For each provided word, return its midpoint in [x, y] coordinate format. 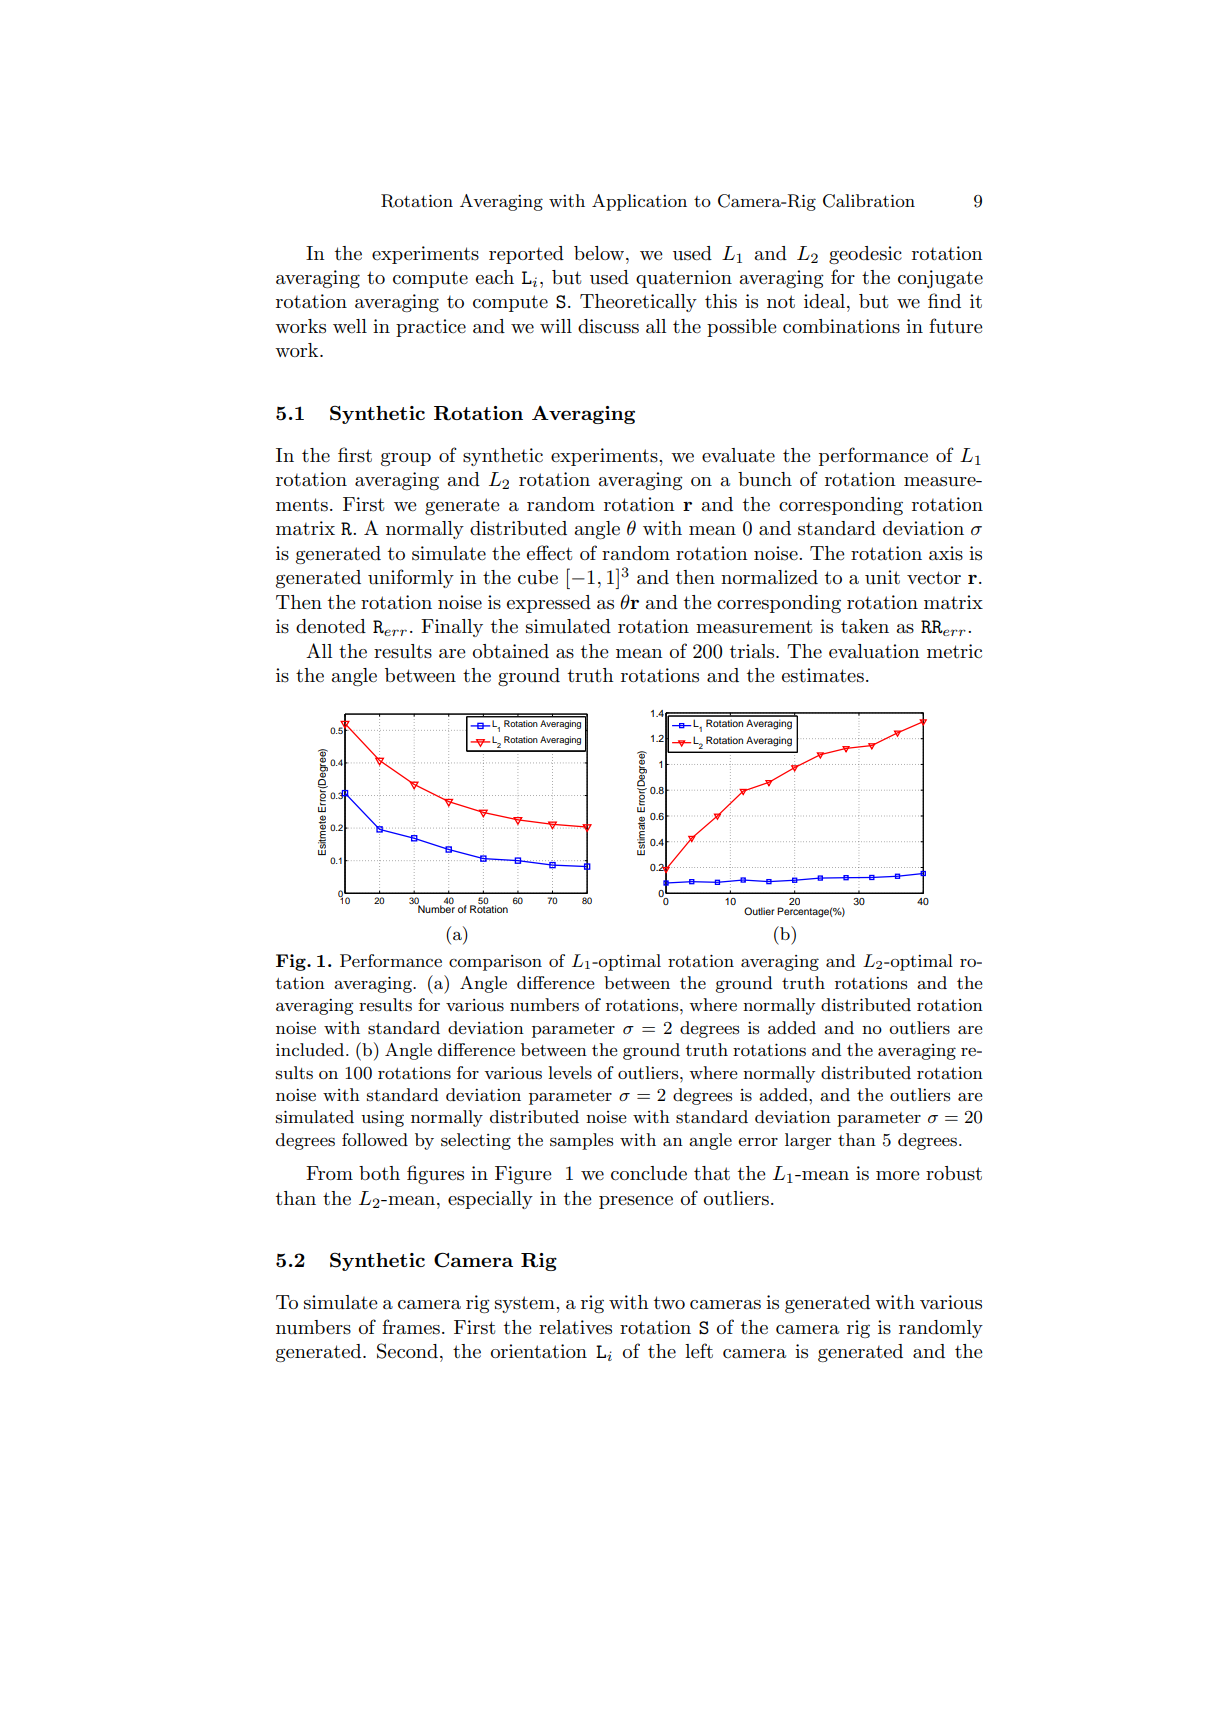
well [350, 326]
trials [753, 651]
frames [411, 1327]
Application [639, 202]
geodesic [865, 255]
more [898, 1175]
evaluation [874, 651]
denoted [331, 626]
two [669, 1302]
